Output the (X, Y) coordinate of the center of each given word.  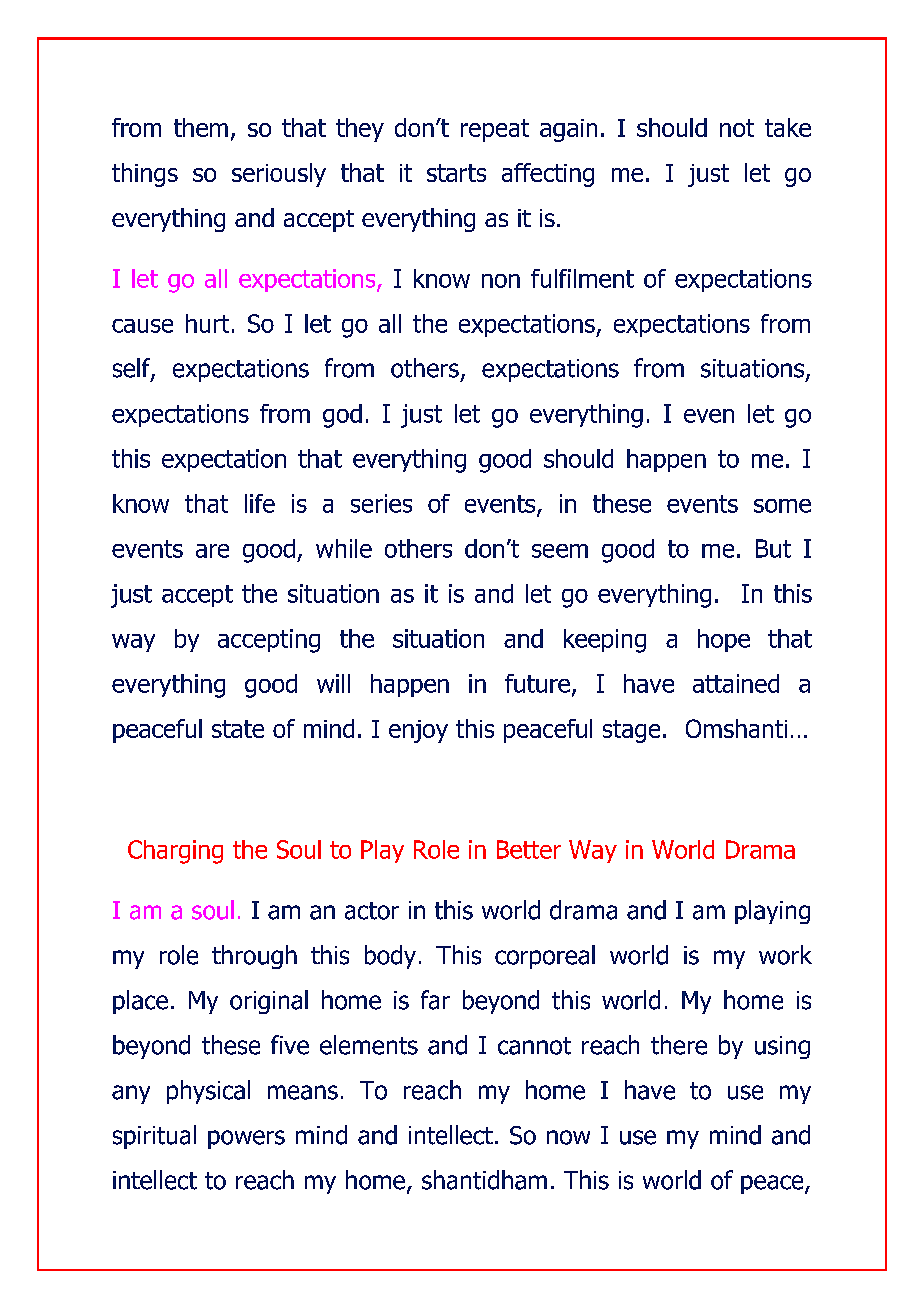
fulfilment (582, 278)
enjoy (418, 731)
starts (456, 173)
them (201, 127)
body (390, 957)
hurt (207, 323)
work (785, 955)
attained (736, 683)
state (238, 729)
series (381, 503)
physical (208, 1092)
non (501, 281)
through (254, 957)
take (788, 127)
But (773, 548)
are (212, 551)
